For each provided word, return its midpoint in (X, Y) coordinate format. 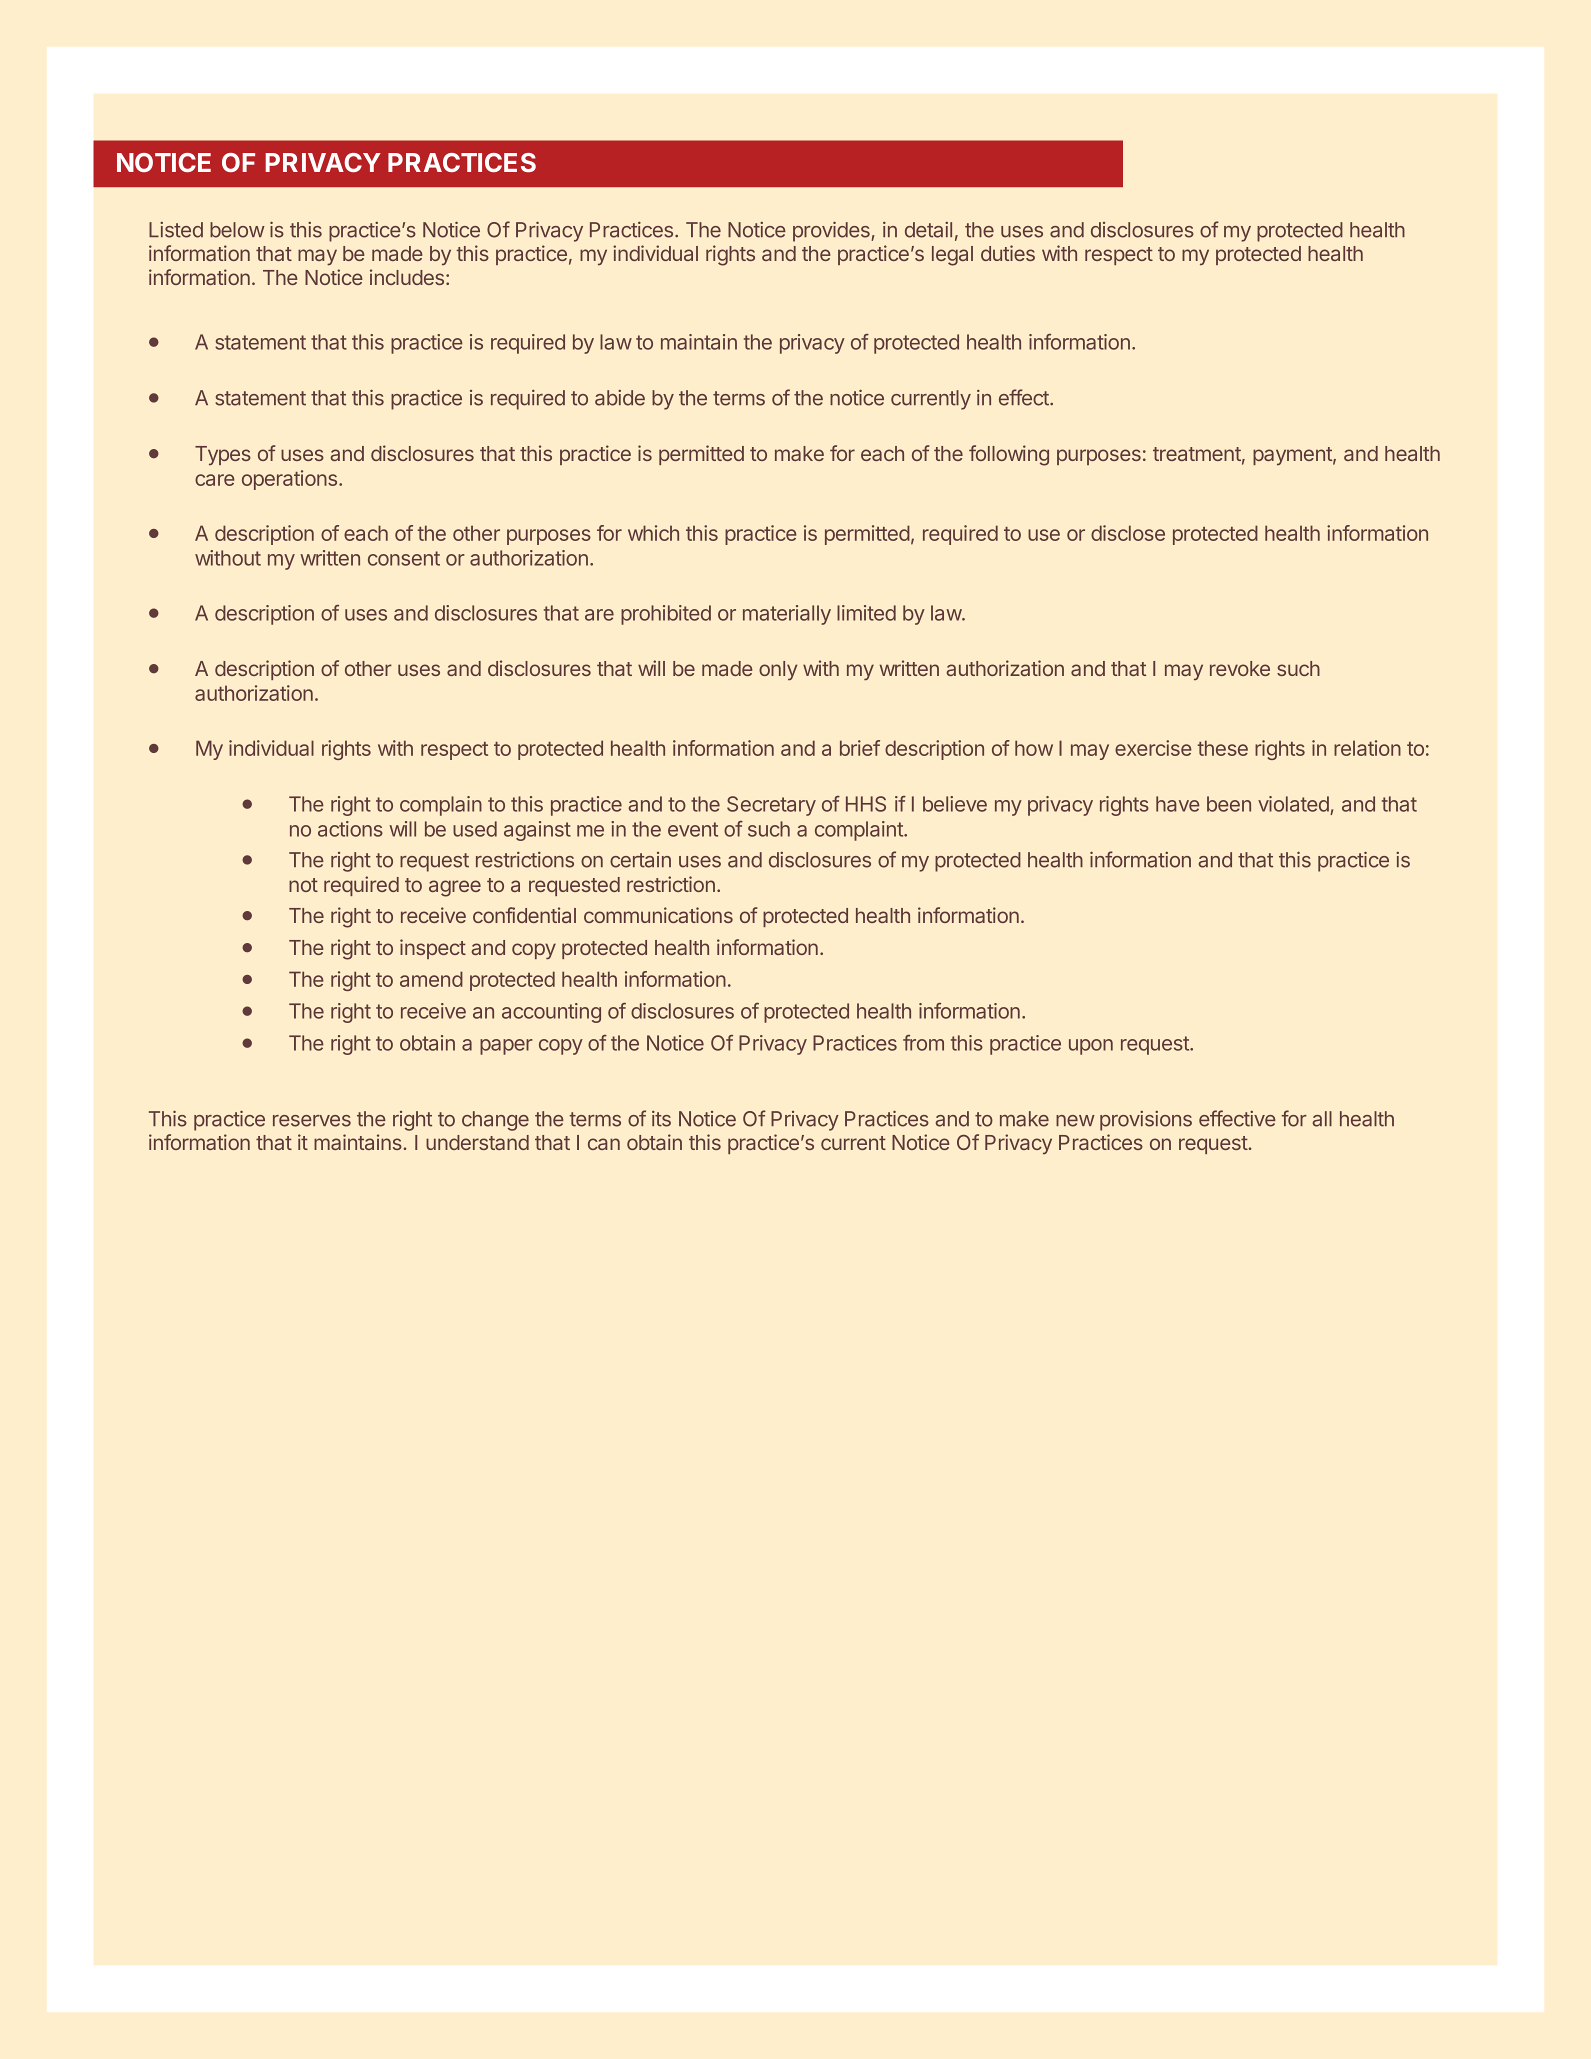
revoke (1240, 668)
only (778, 670)
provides (832, 232)
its (661, 1119)
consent (404, 558)
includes (408, 277)
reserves (312, 1121)
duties (1008, 253)
